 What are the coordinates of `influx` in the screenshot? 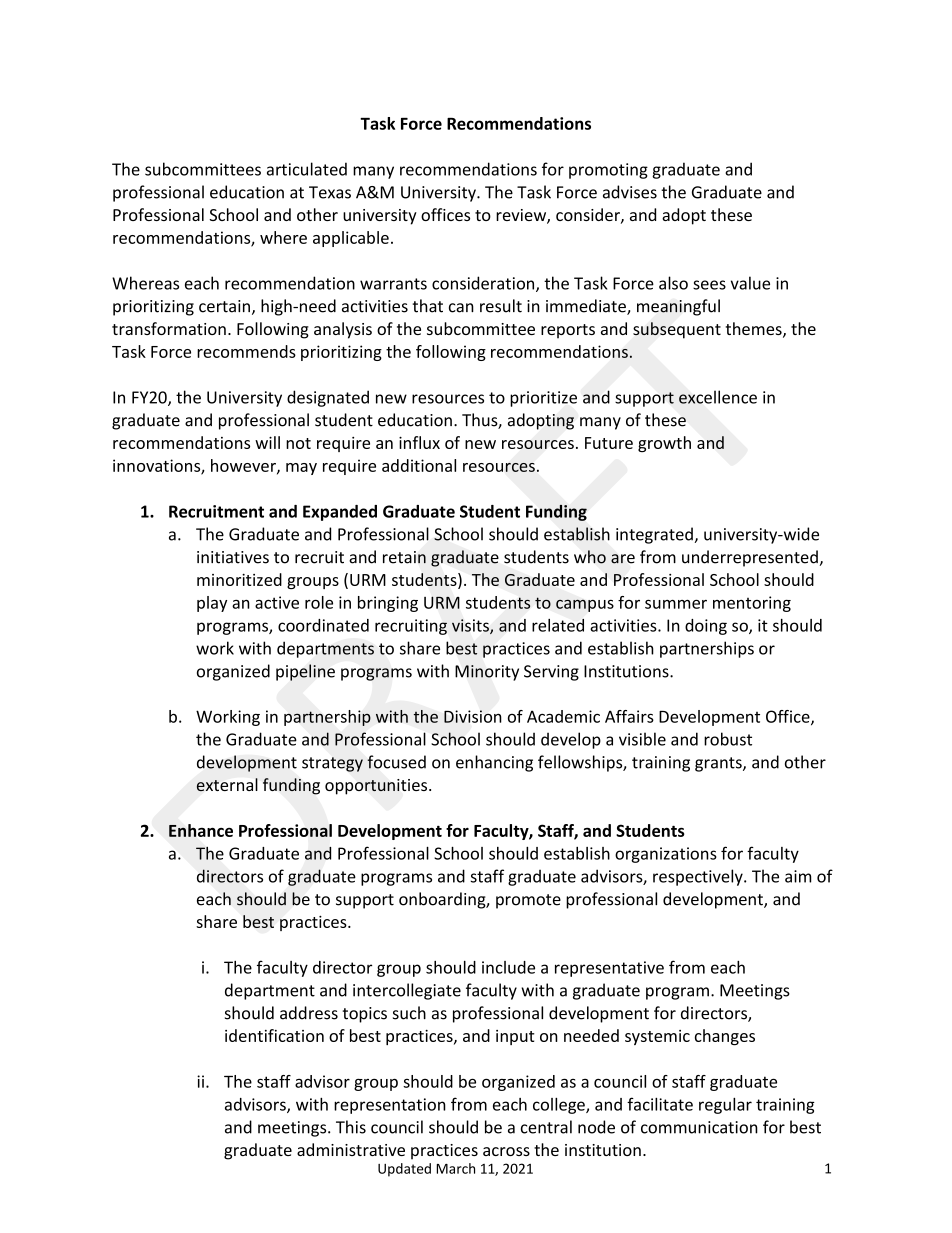 It's located at (419, 442).
